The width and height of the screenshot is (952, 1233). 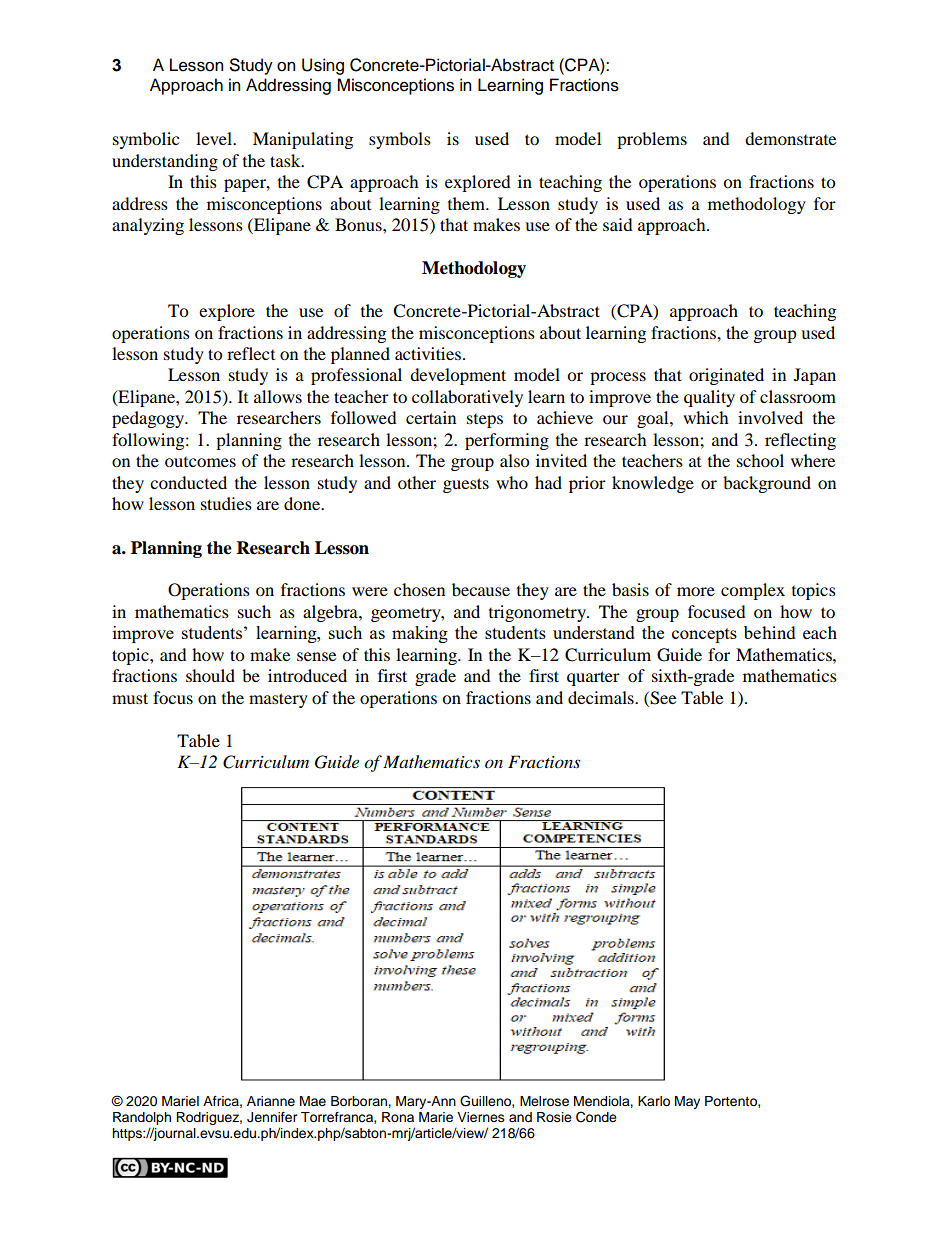 I want to click on Arianne, so click(x=271, y=1101).
